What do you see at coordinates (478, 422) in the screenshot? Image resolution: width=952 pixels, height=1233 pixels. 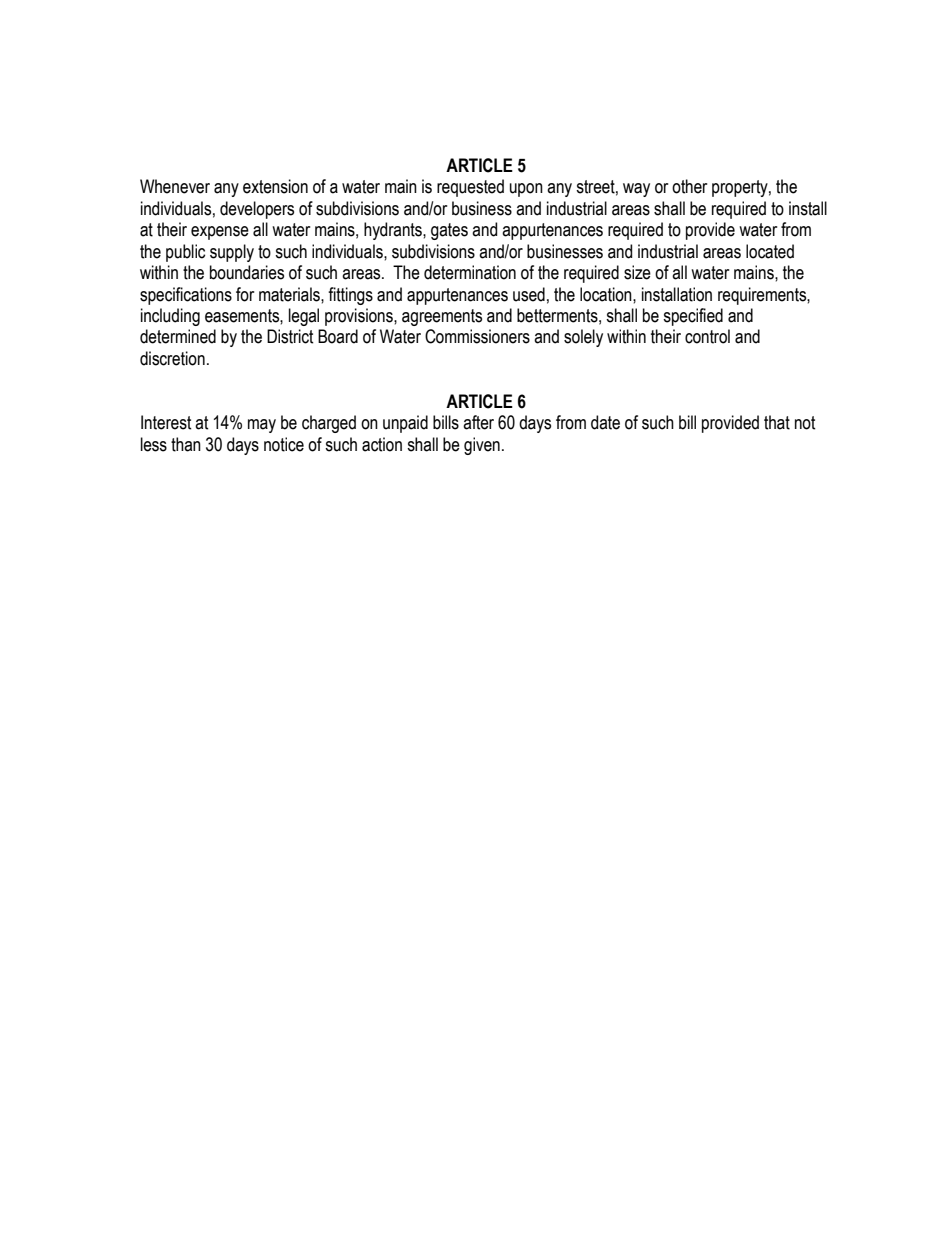 I see `after` at bounding box center [478, 422].
